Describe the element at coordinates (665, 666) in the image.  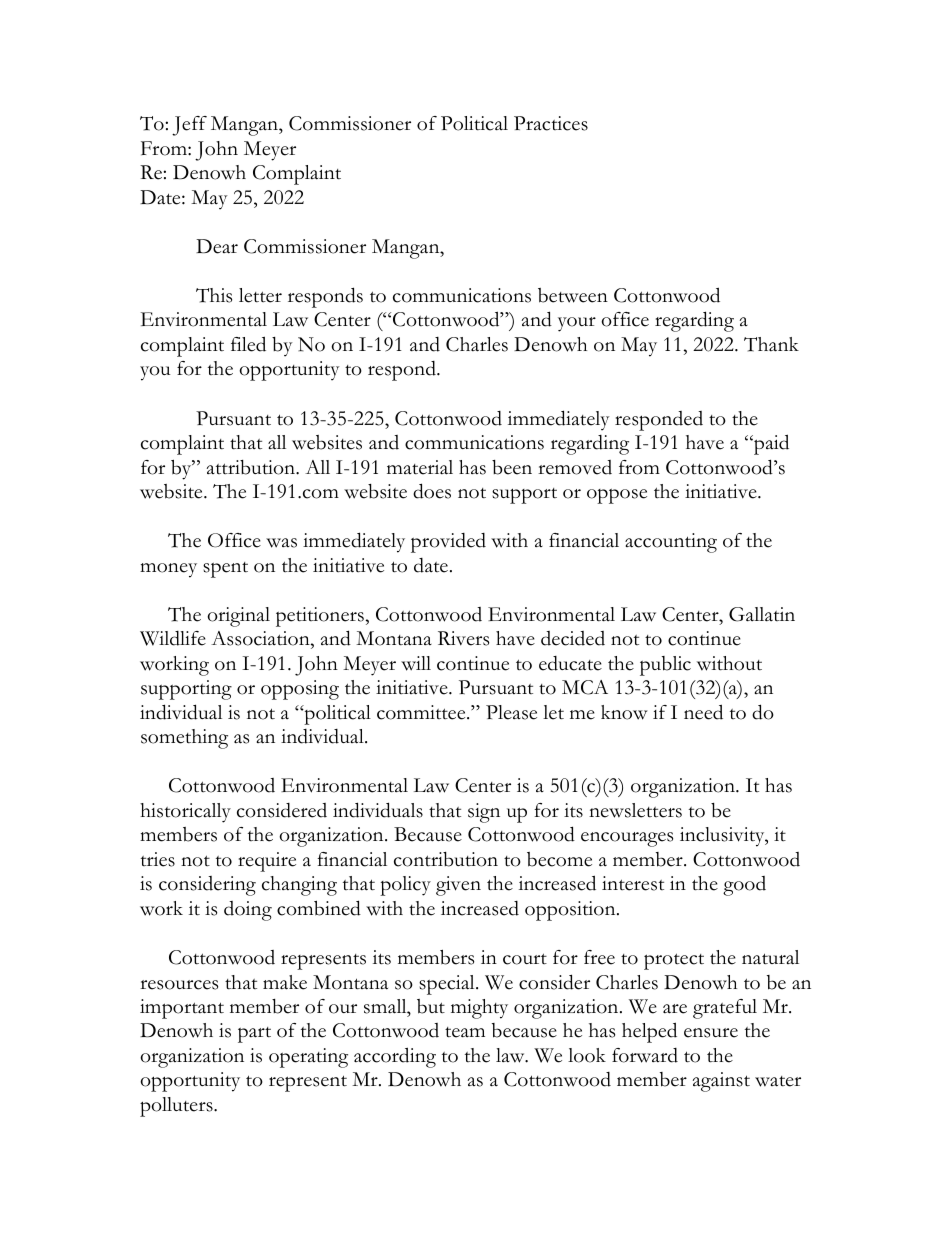
I see `public` at that location.
